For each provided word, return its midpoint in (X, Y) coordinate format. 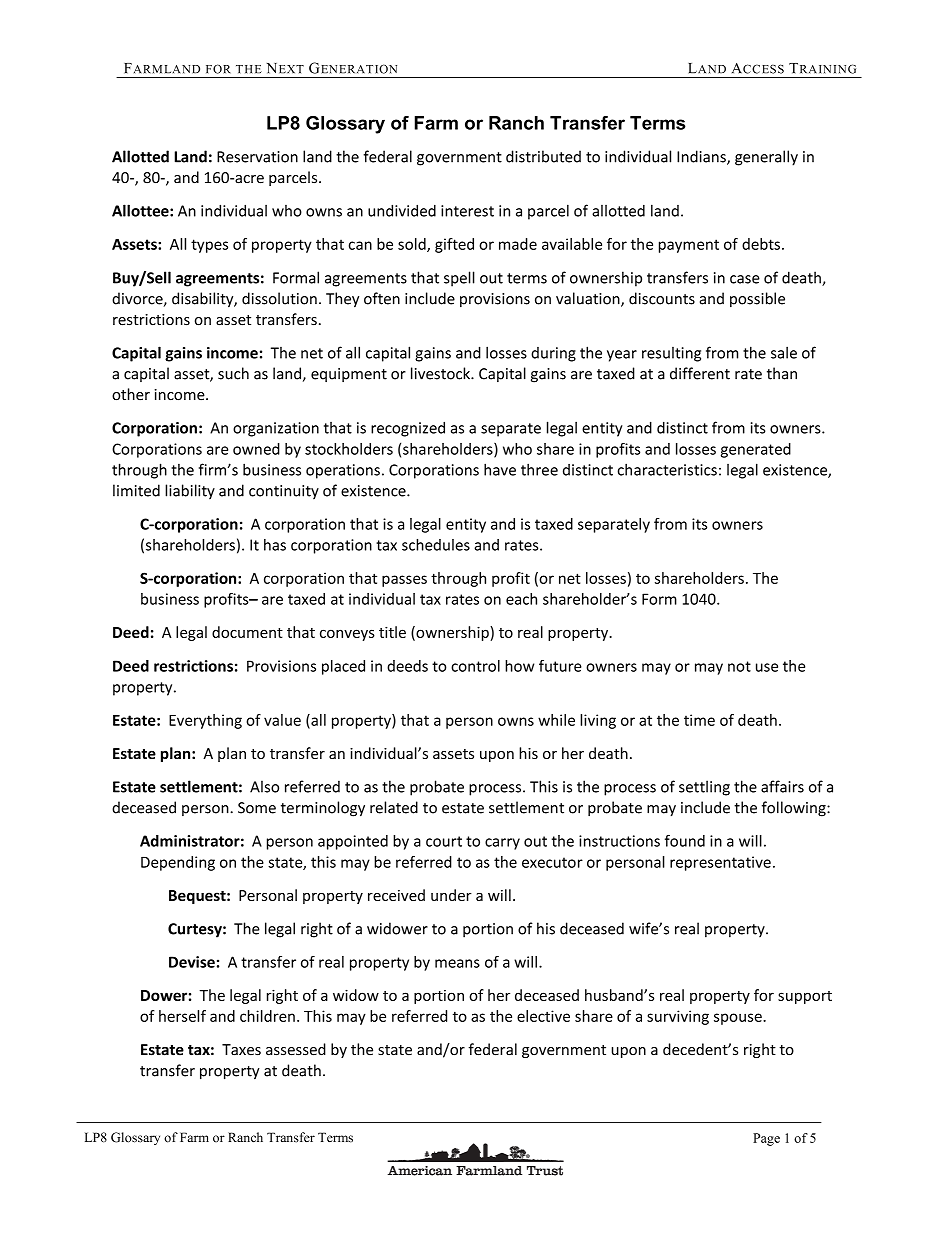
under (451, 895)
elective (543, 1016)
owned (256, 449)
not (739, 666)
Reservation (257, 157)
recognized (408, 429)
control (475, 666)
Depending (178, 863)
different (700, 373)
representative (720, 863)
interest (467, 211)
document (247, 632)
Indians (702, 157)
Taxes (241, 1050)
